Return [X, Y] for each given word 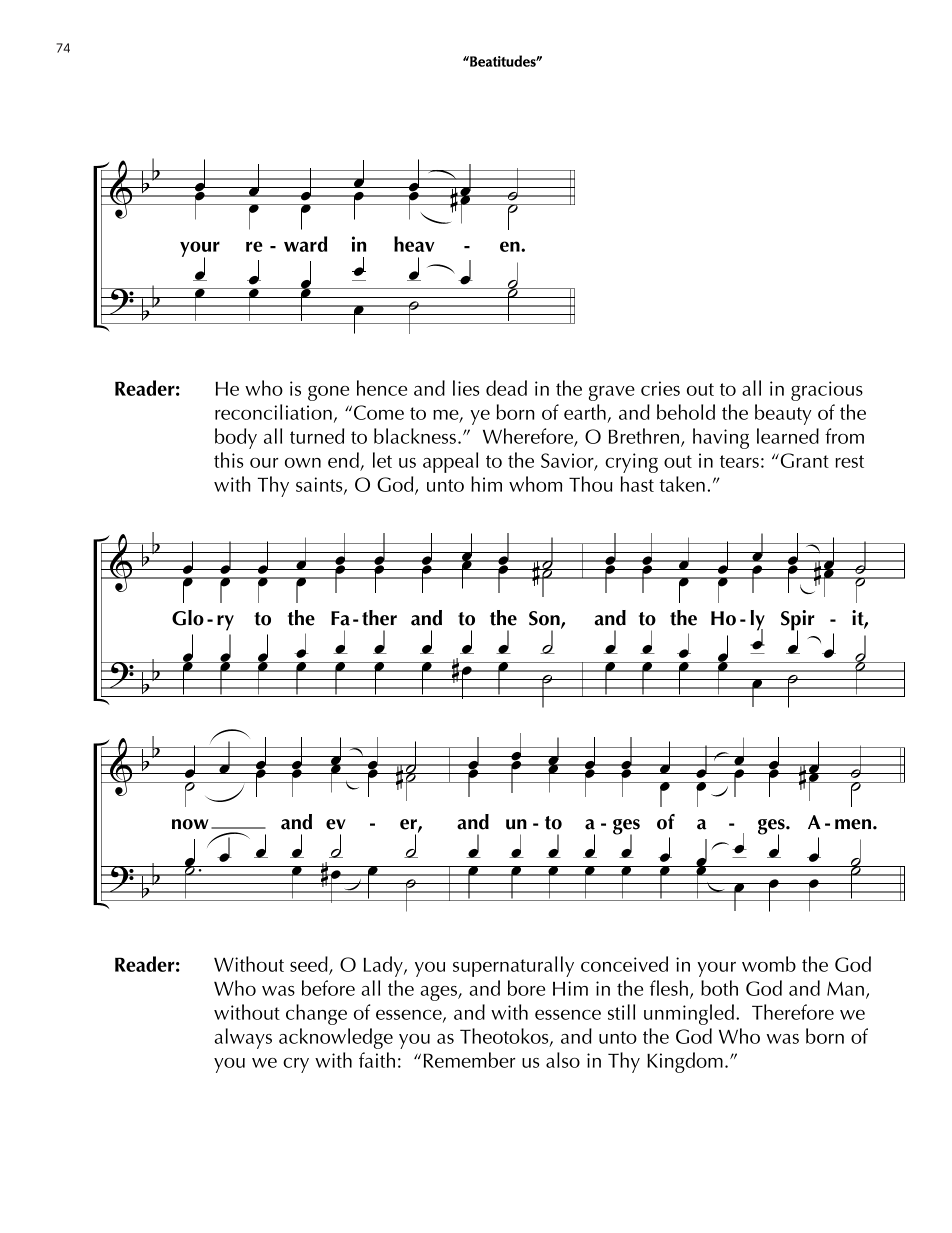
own [303, 463]
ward [305, 244]
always [243, 1038]
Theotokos [505, 1037]
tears [739, 461]
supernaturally [513, 966]
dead [506, 388]
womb [769, 964]
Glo [188, 618]
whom [535, 484]
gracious [827, 391]
